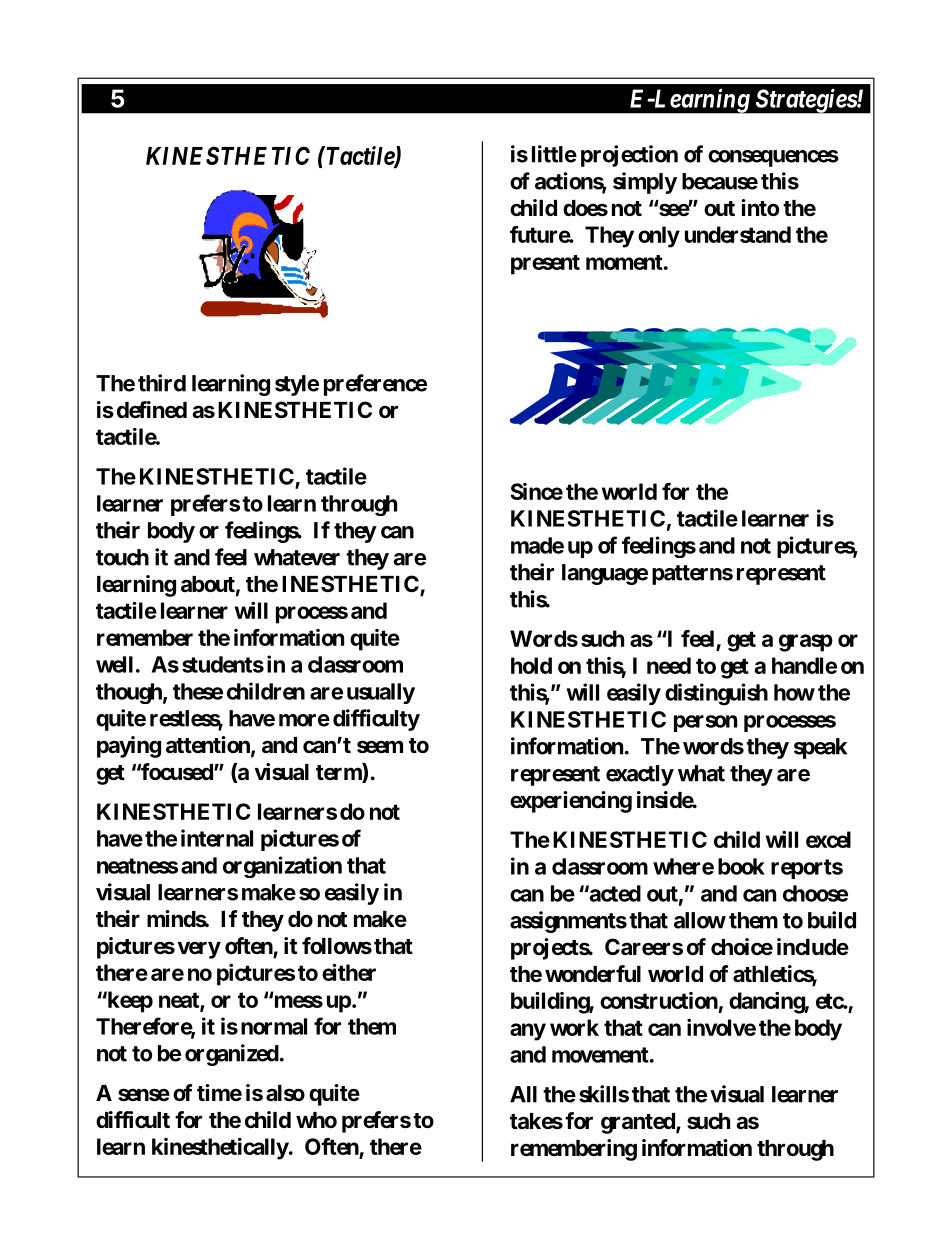 Image resolution: width=952 pixels, height=1233 pixels. I want to click on into, so click(760, 207).
